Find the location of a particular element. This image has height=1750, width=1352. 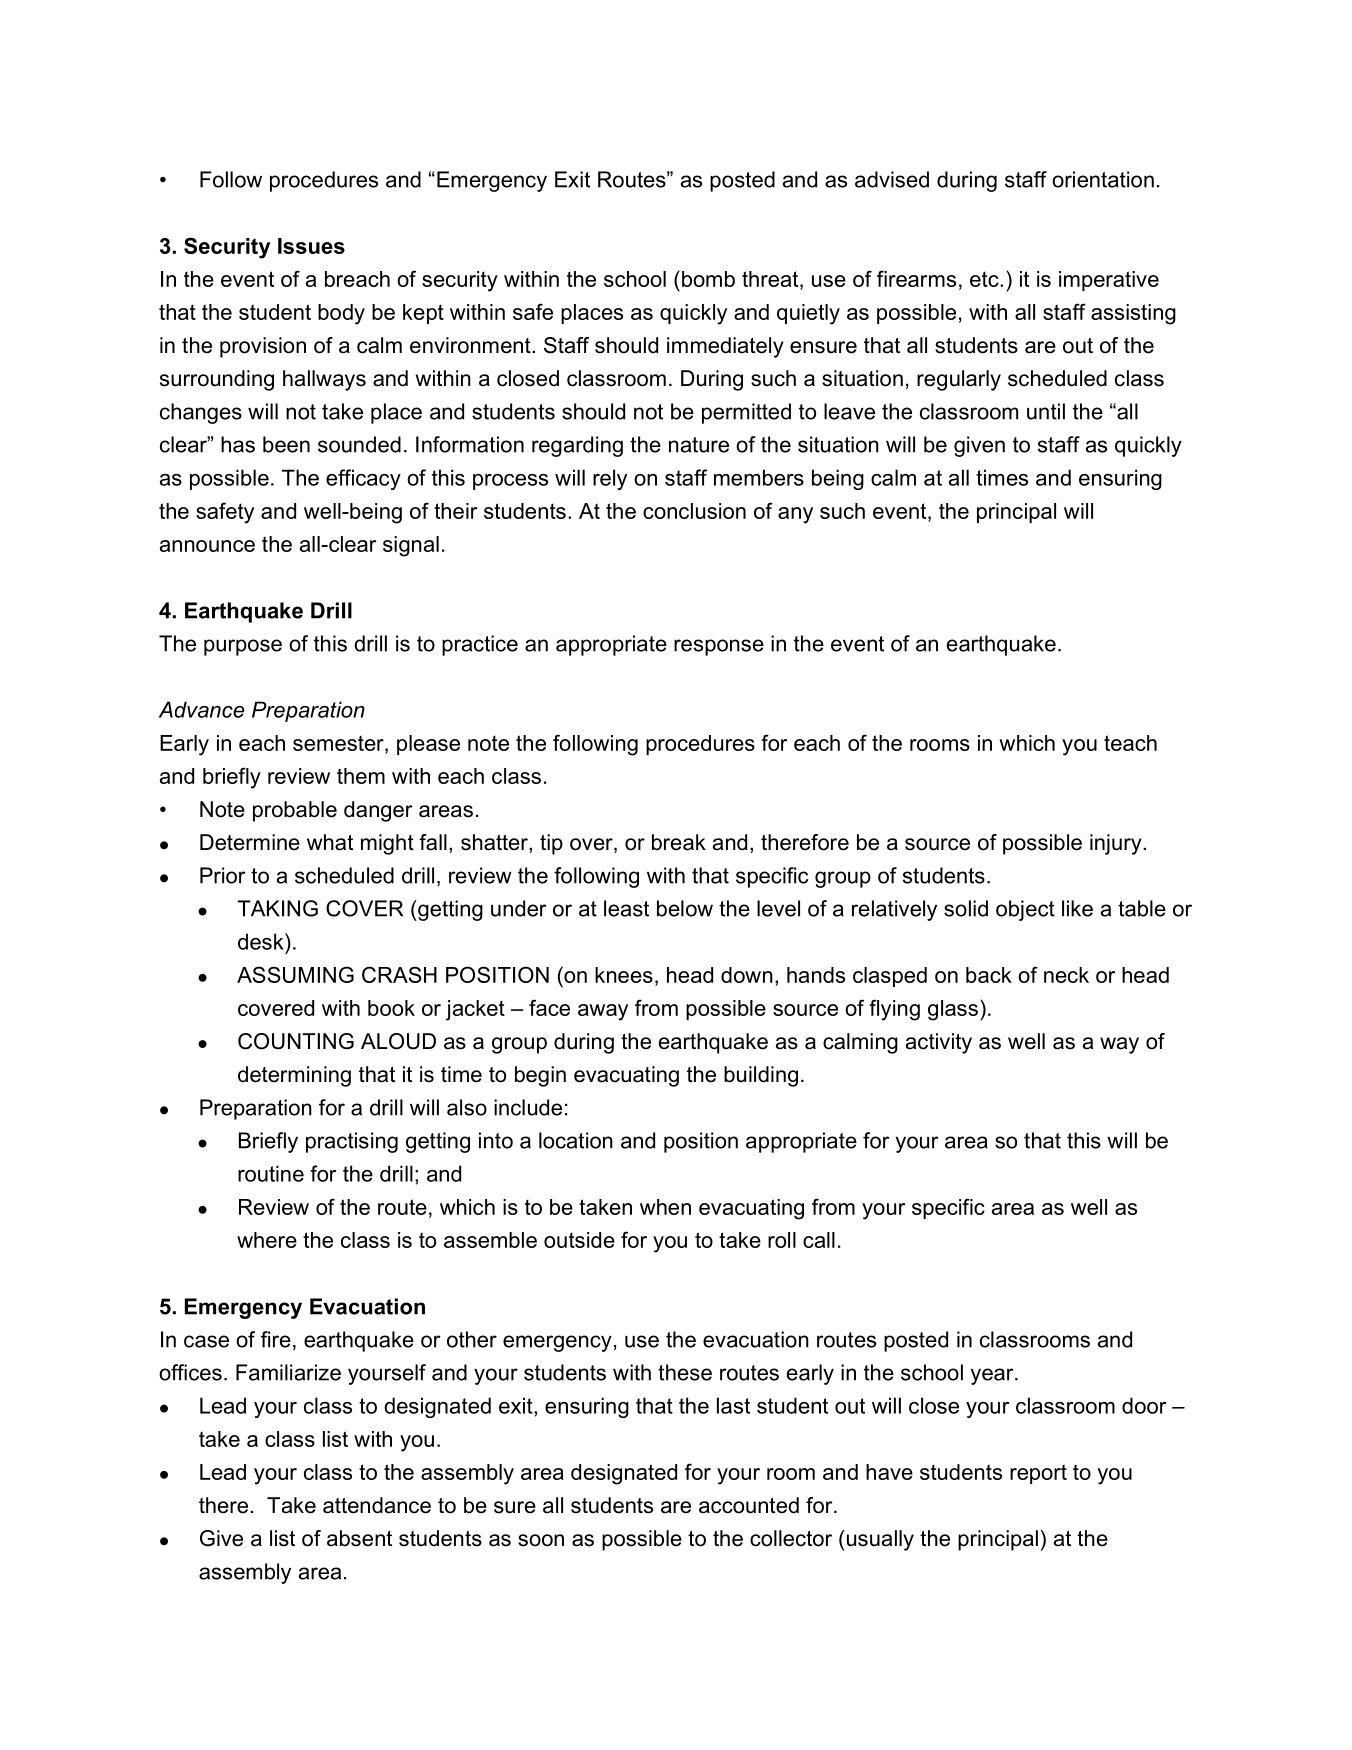

bomb is located at coordinates (708, 279).
